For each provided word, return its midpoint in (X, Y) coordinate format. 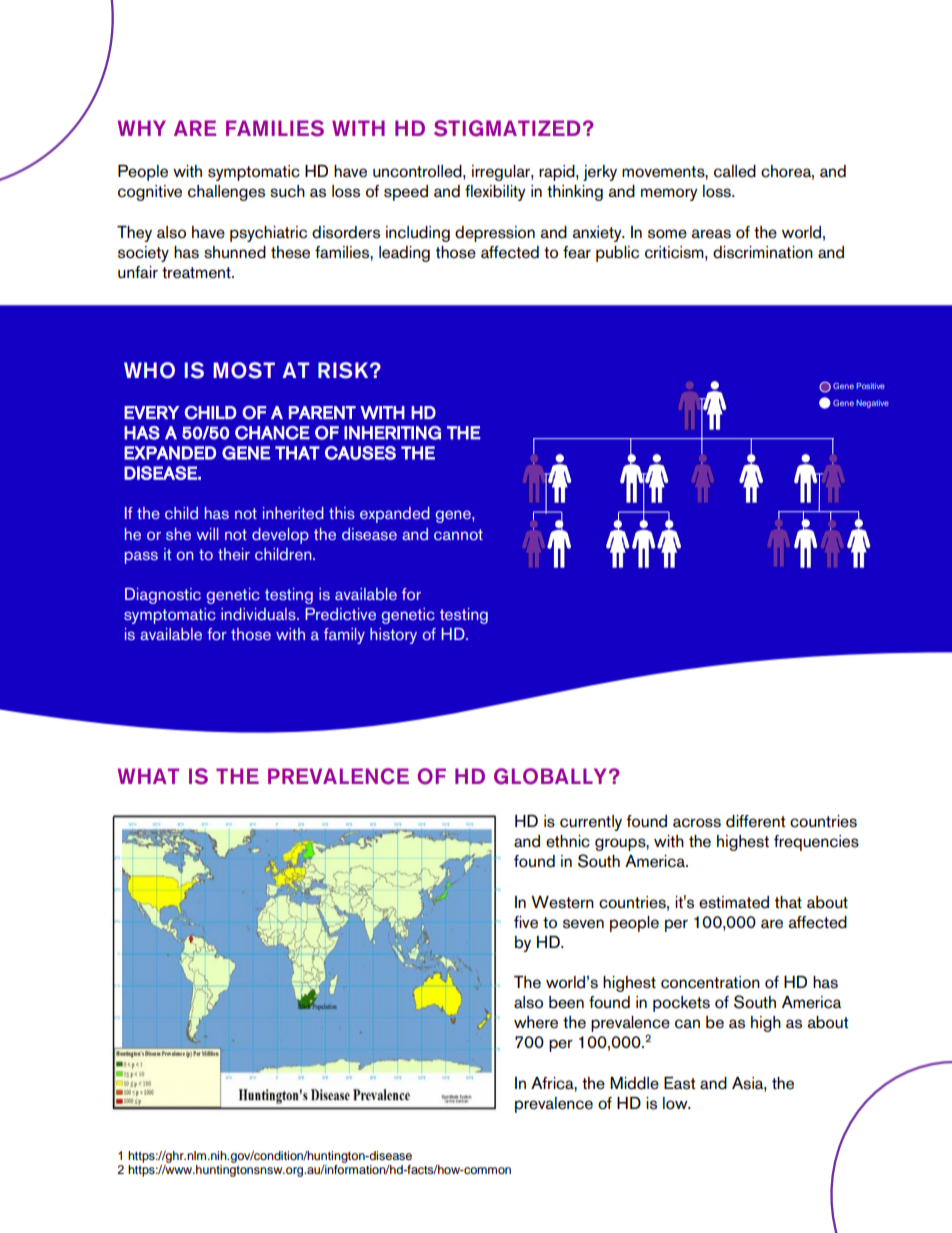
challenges (226, 193)
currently (591, 823)
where (536, 1022)
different (756, 821)
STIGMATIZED (507, 128)
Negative (872, 404)
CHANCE (272, 433)
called (735, 171)
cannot (458, 534)
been (566, 1002)
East (680, 1083)
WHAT (148, 776)
